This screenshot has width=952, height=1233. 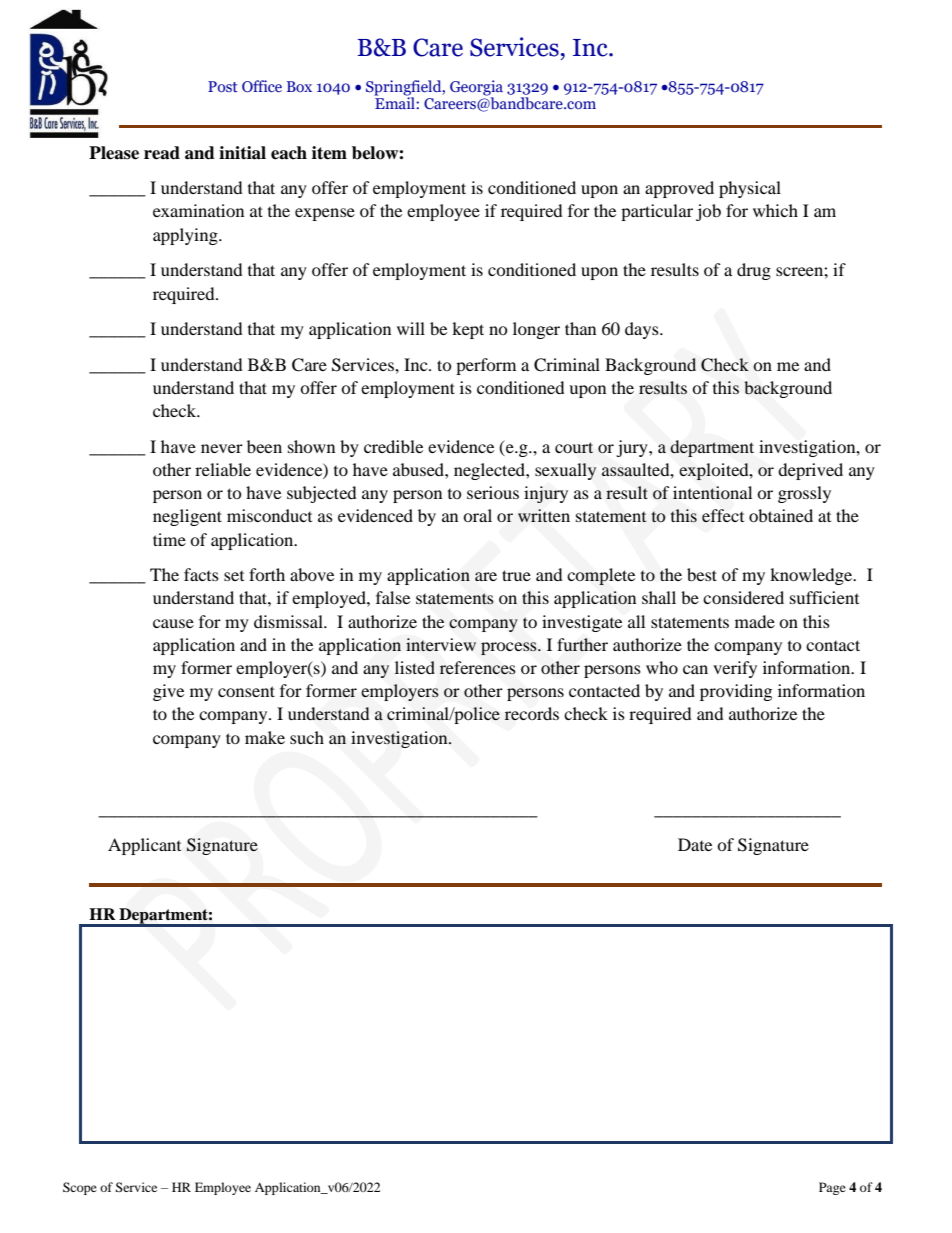 I want to click on days, so click(x=643, y=330).
